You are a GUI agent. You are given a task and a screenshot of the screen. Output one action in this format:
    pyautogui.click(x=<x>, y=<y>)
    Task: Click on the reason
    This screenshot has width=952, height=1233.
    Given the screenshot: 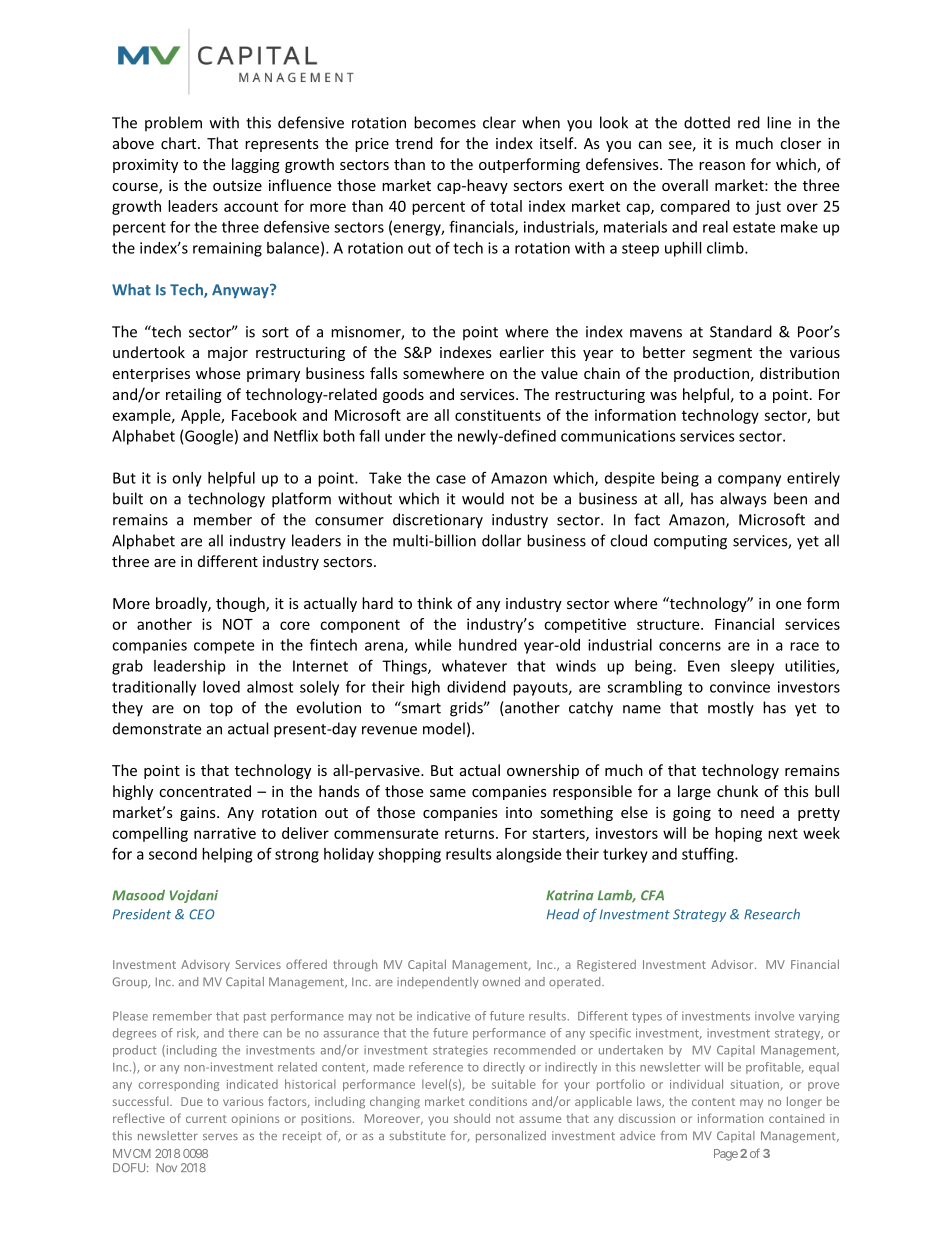 What is the action you would take?
    pyautogui.click(x=722, y=166)
